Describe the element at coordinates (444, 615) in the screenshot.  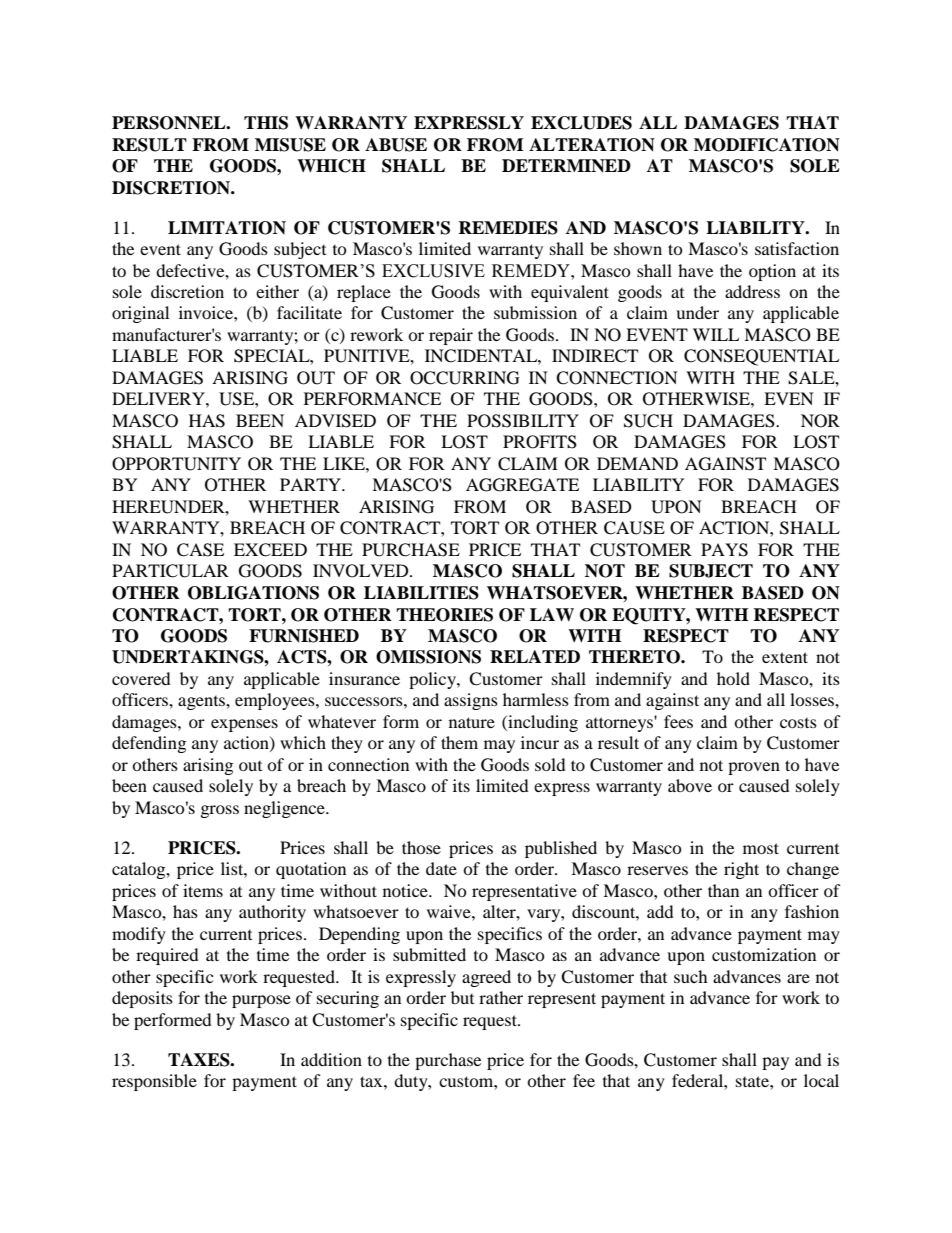
I see `THEORIES` at that location.
